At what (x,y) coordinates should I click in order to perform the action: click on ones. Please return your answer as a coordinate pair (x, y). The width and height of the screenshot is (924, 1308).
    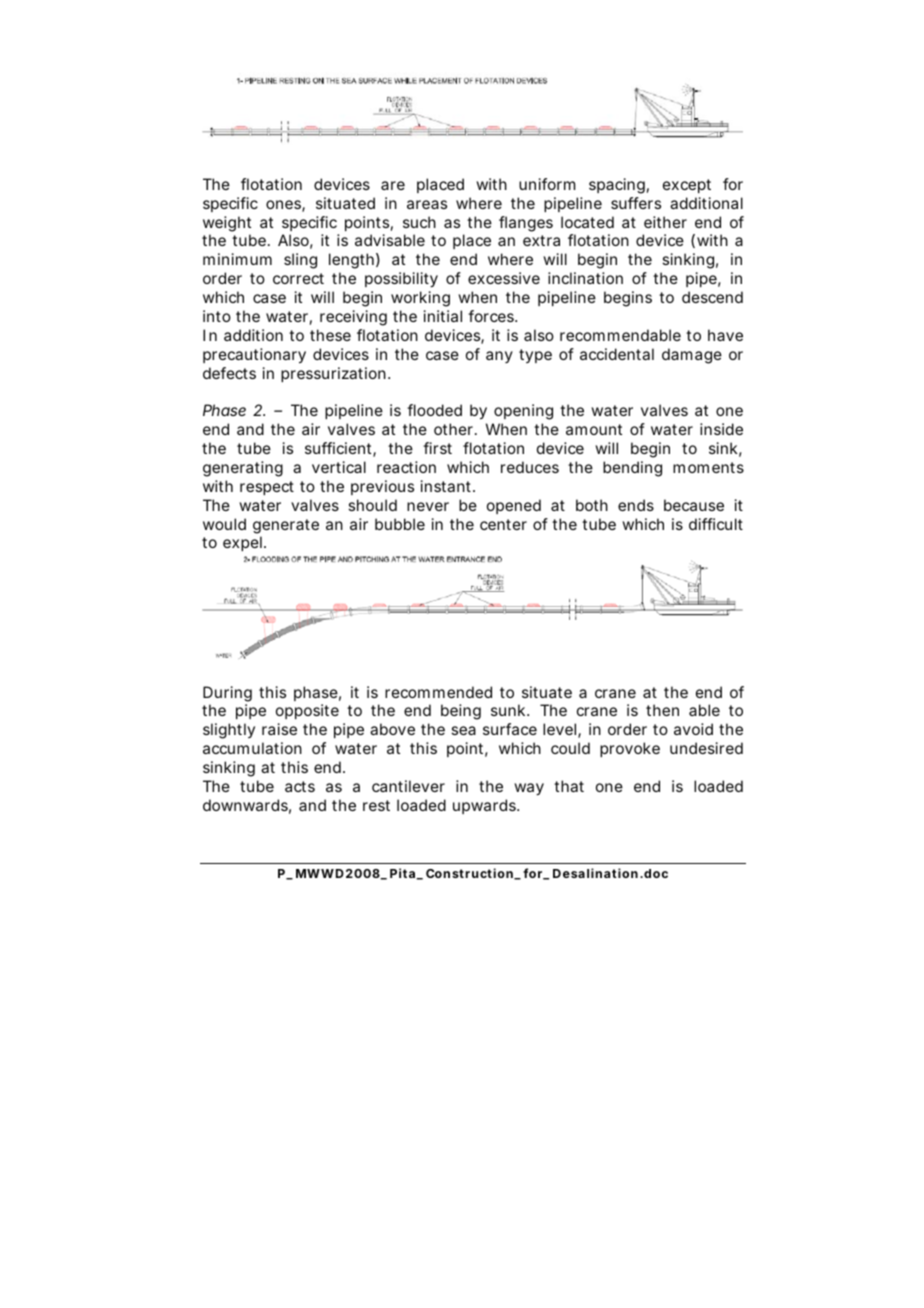
    Looking at the image, I should click on (285, 206).
